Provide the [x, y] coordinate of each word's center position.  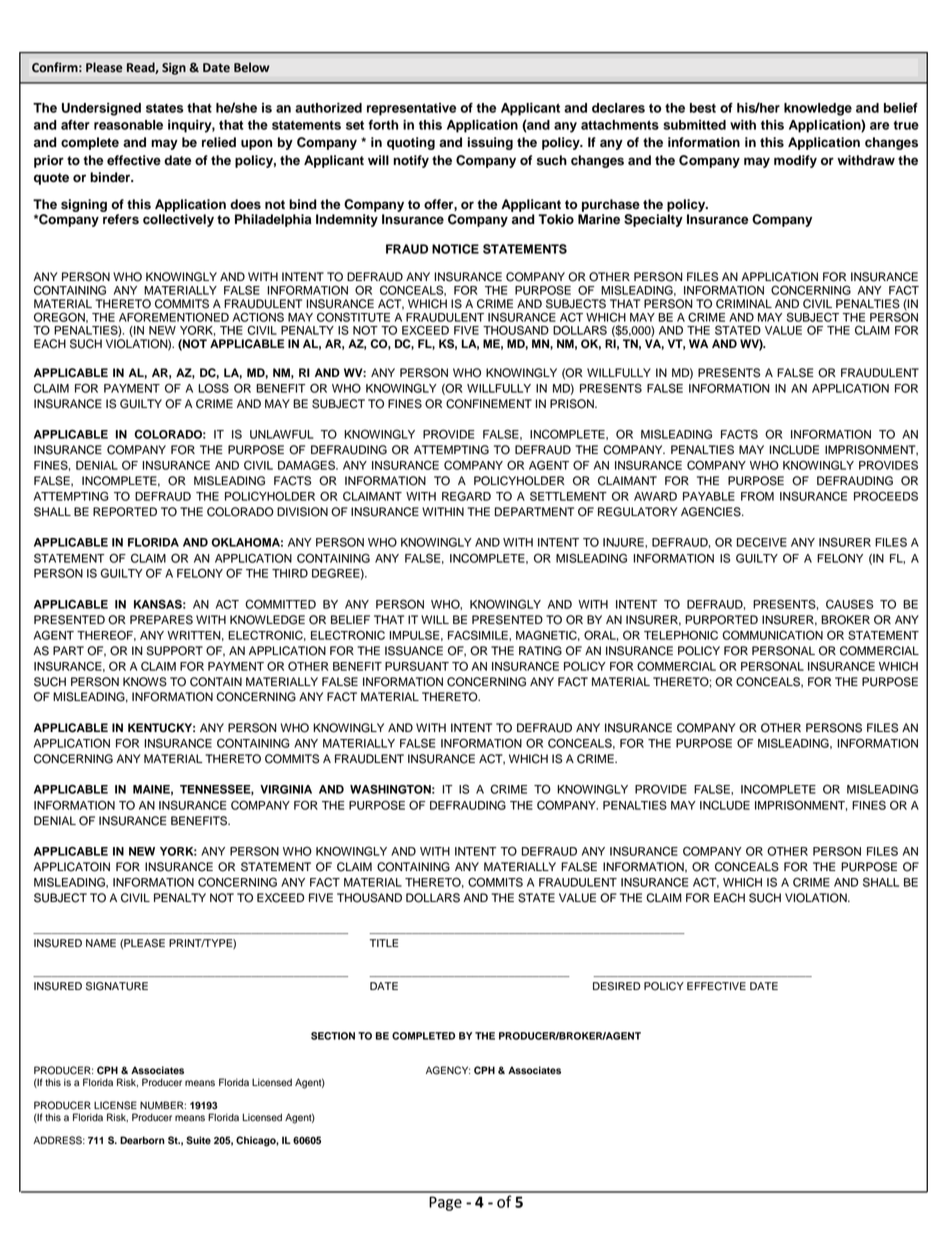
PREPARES [161, 620]
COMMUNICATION [772, 635]
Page [445, 1203]
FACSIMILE [479, 635]
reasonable [128, 125]
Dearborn [142, 1140]
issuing [490, 143]
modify [795, 161]
